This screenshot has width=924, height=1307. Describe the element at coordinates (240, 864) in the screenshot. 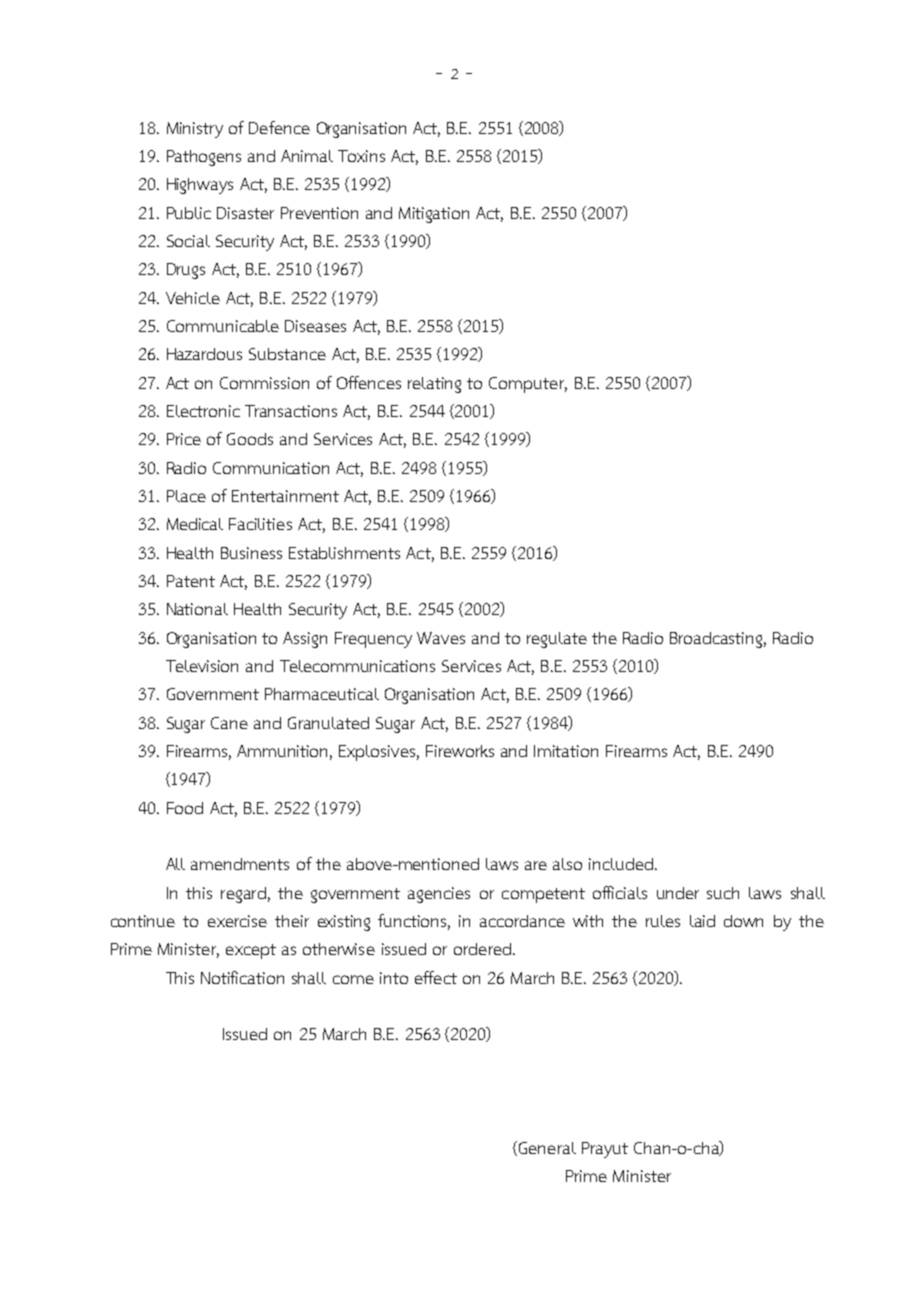

I see `amendments` at that location.
